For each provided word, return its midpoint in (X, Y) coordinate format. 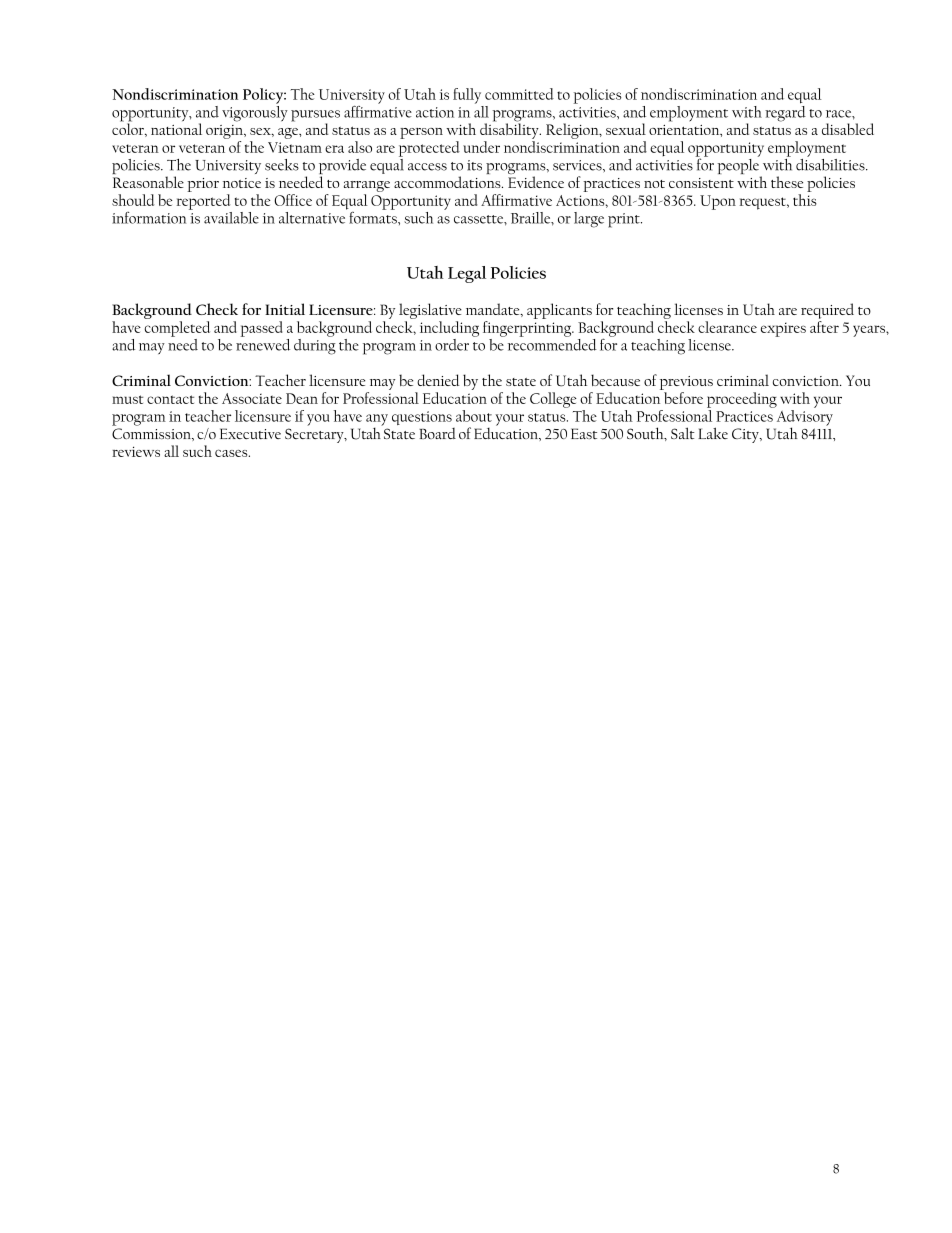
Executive (250, 433)
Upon (718, 202)
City (746, 435)
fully (467, 96)
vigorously (255, 112)
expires (783, 329)
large (589, 220)
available (231, 218)
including (449, 329)
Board (437, 433)
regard (785, 112)
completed (177, 329)
